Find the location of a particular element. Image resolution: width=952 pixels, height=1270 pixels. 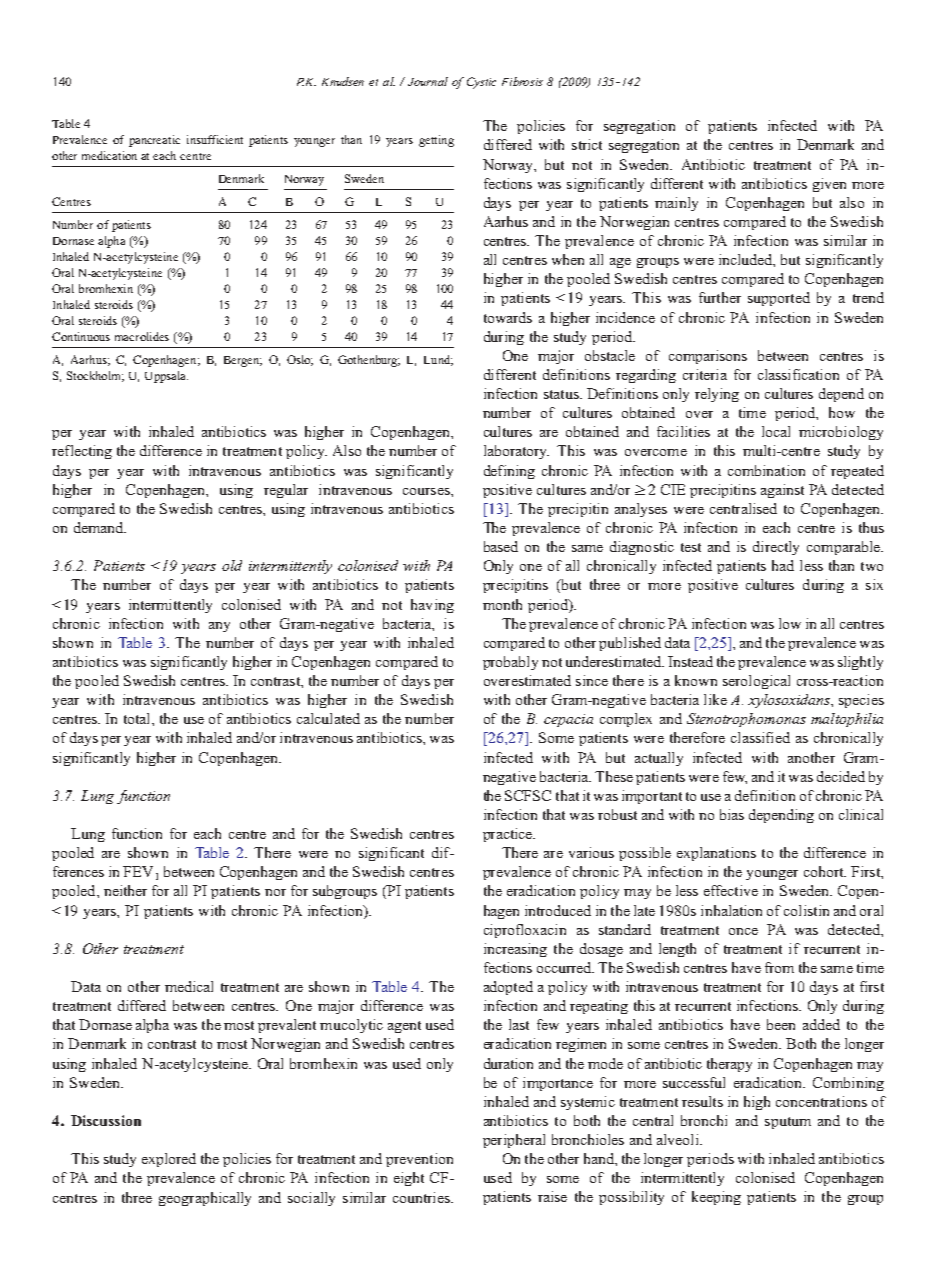

sputum is located at coordinates (788, 1123).
